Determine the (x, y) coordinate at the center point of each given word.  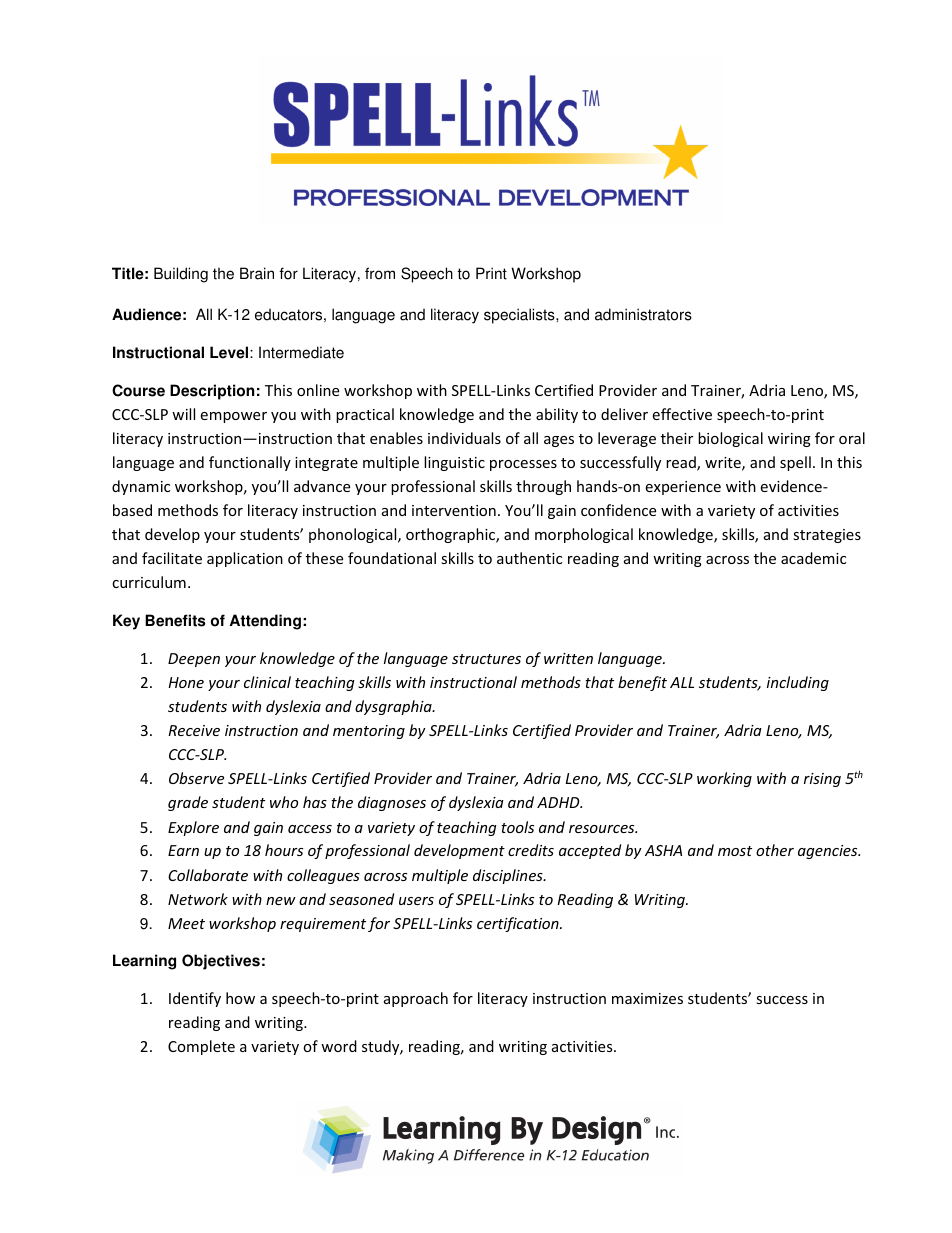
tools (517, 827)
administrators (643, 314)
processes (523, 465)
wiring (789, 440)
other (775, 850)
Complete (201, 1047)
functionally (250, 463)
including (798, 683)
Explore (193, 828)
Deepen (194, 660)
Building (181, 275)
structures (486, 659)
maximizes (647, 998)
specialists (520, 316)
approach (416, 999)
